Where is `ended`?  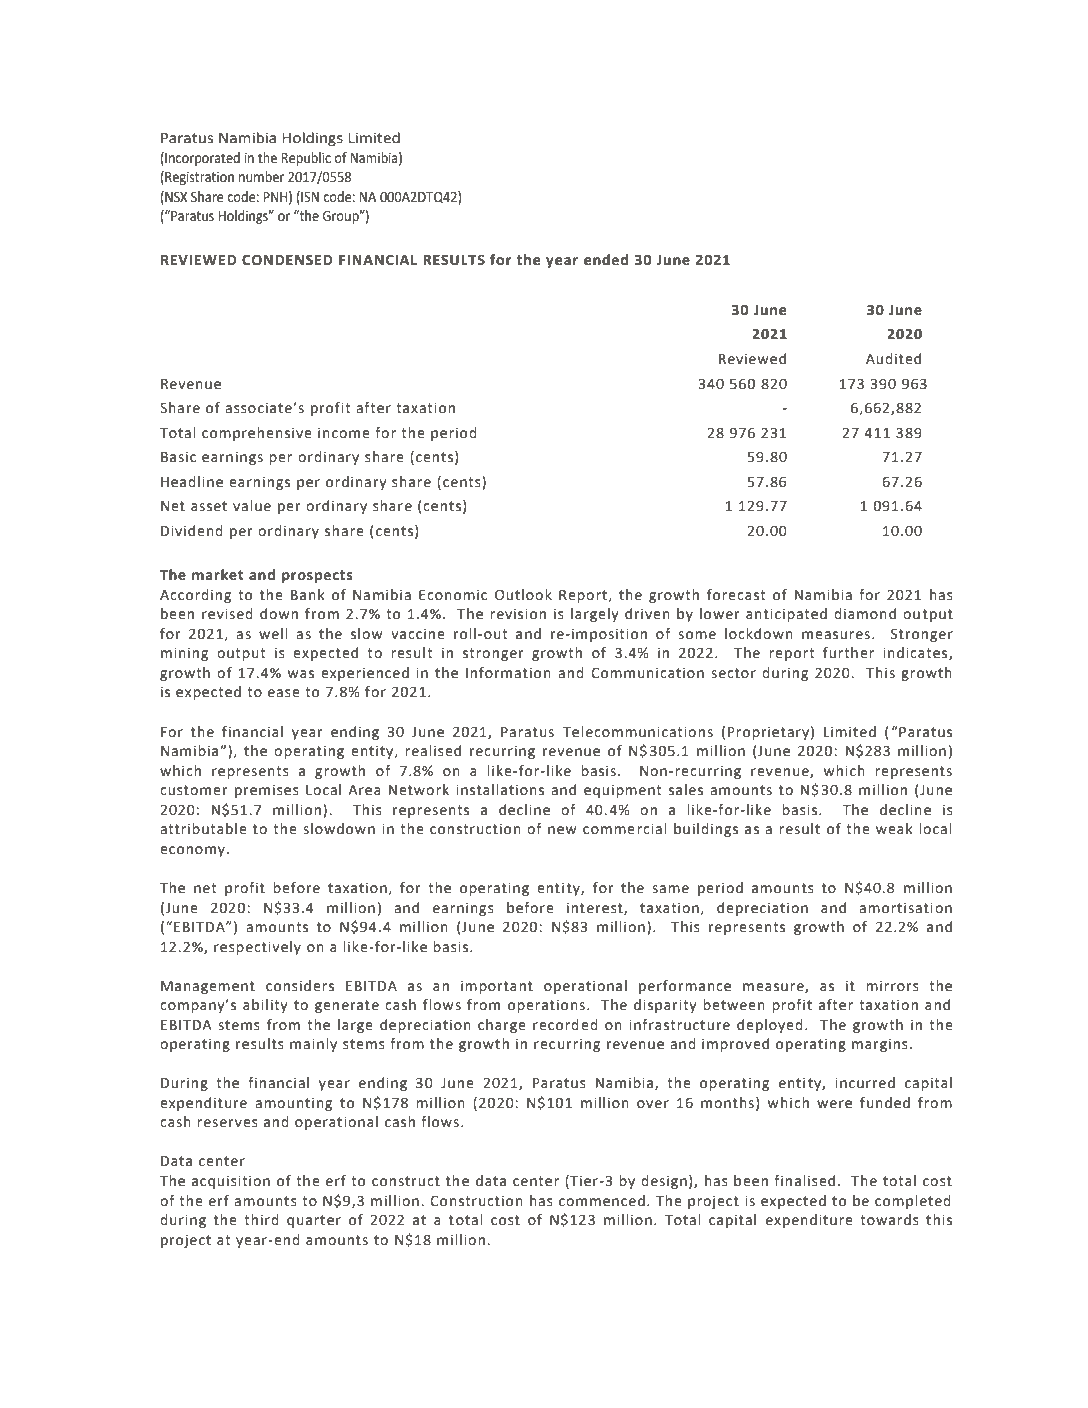 ended is located at coordinates (606, 260).
